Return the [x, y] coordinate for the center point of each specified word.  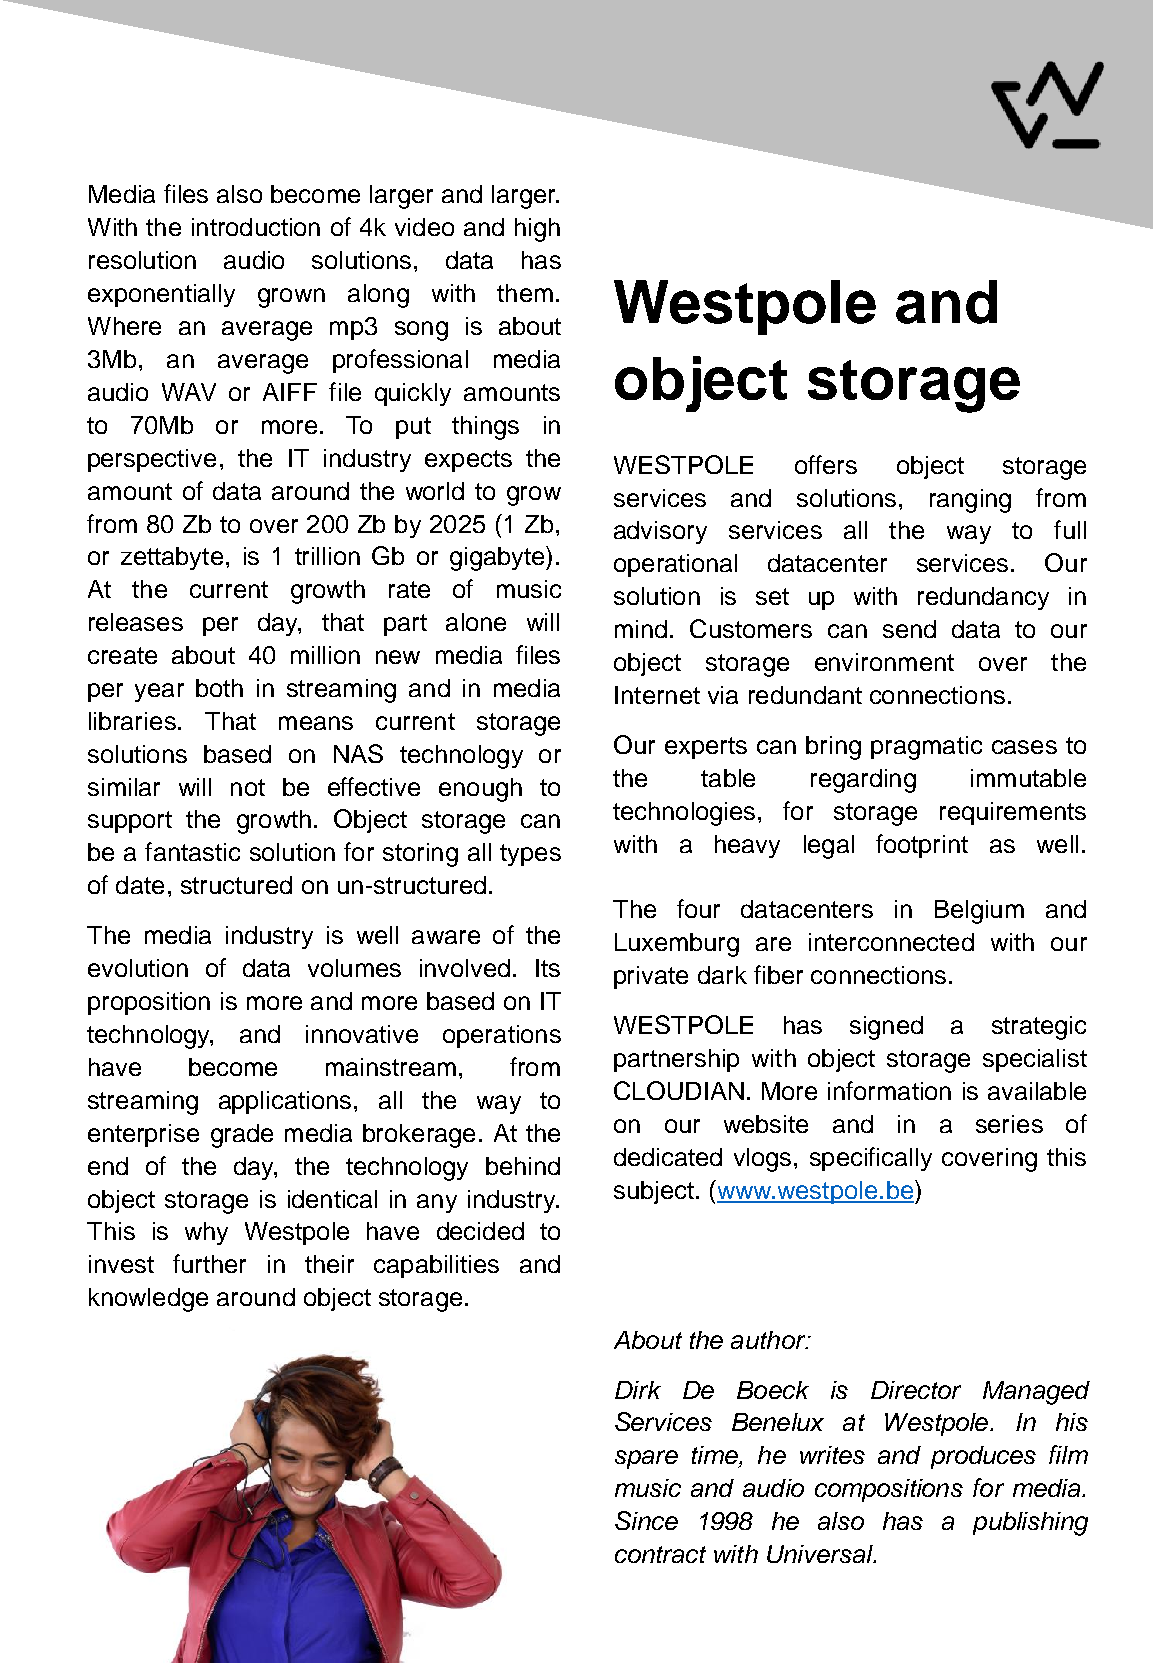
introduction [256, 227]
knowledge [148, 1300]
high [537, 230]
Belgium [979, 912]
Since [646, 1520]
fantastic [192, 851]
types [530, 855]
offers [826, 464]
